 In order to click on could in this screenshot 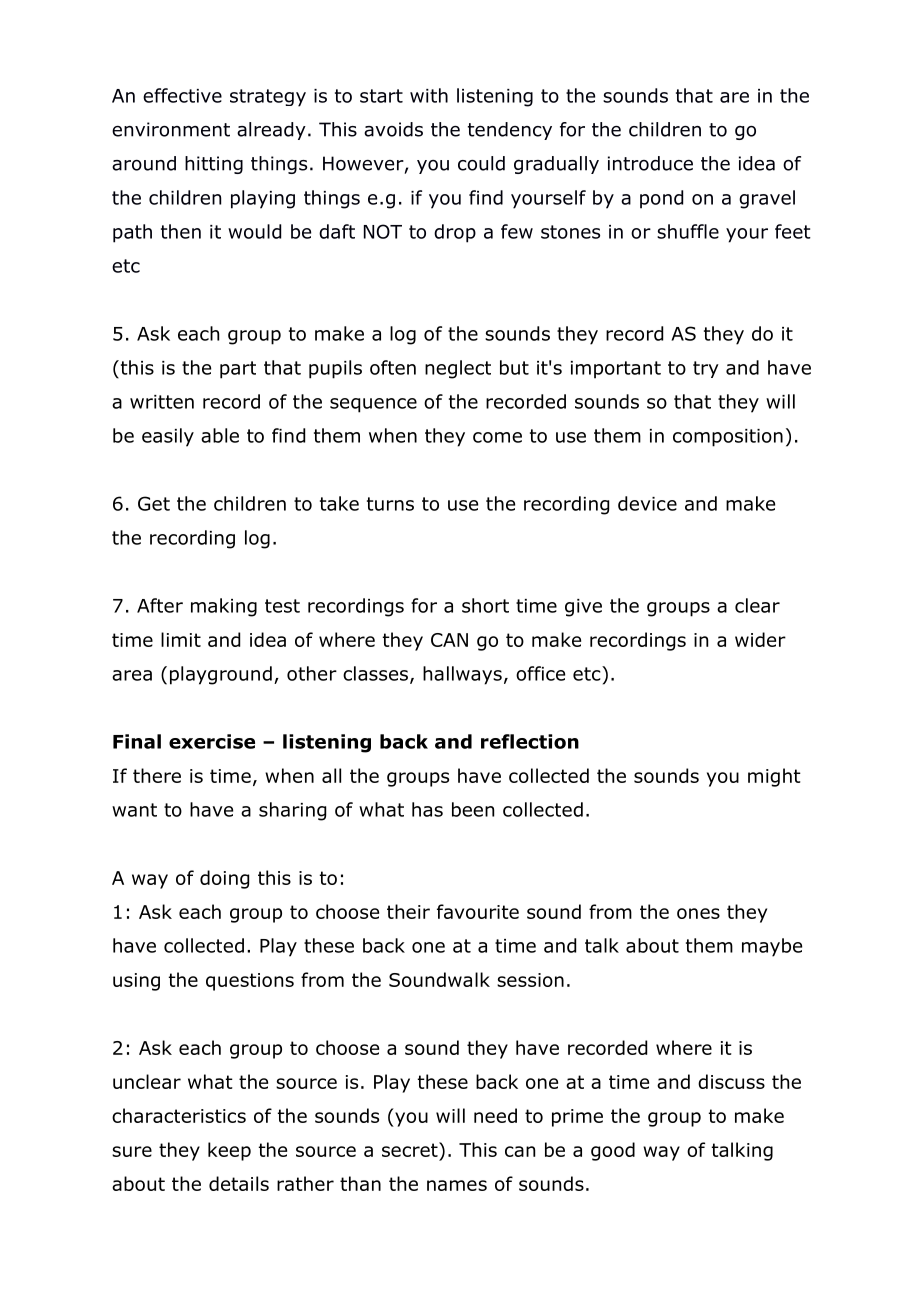, I will do `click(481, 163)`.
